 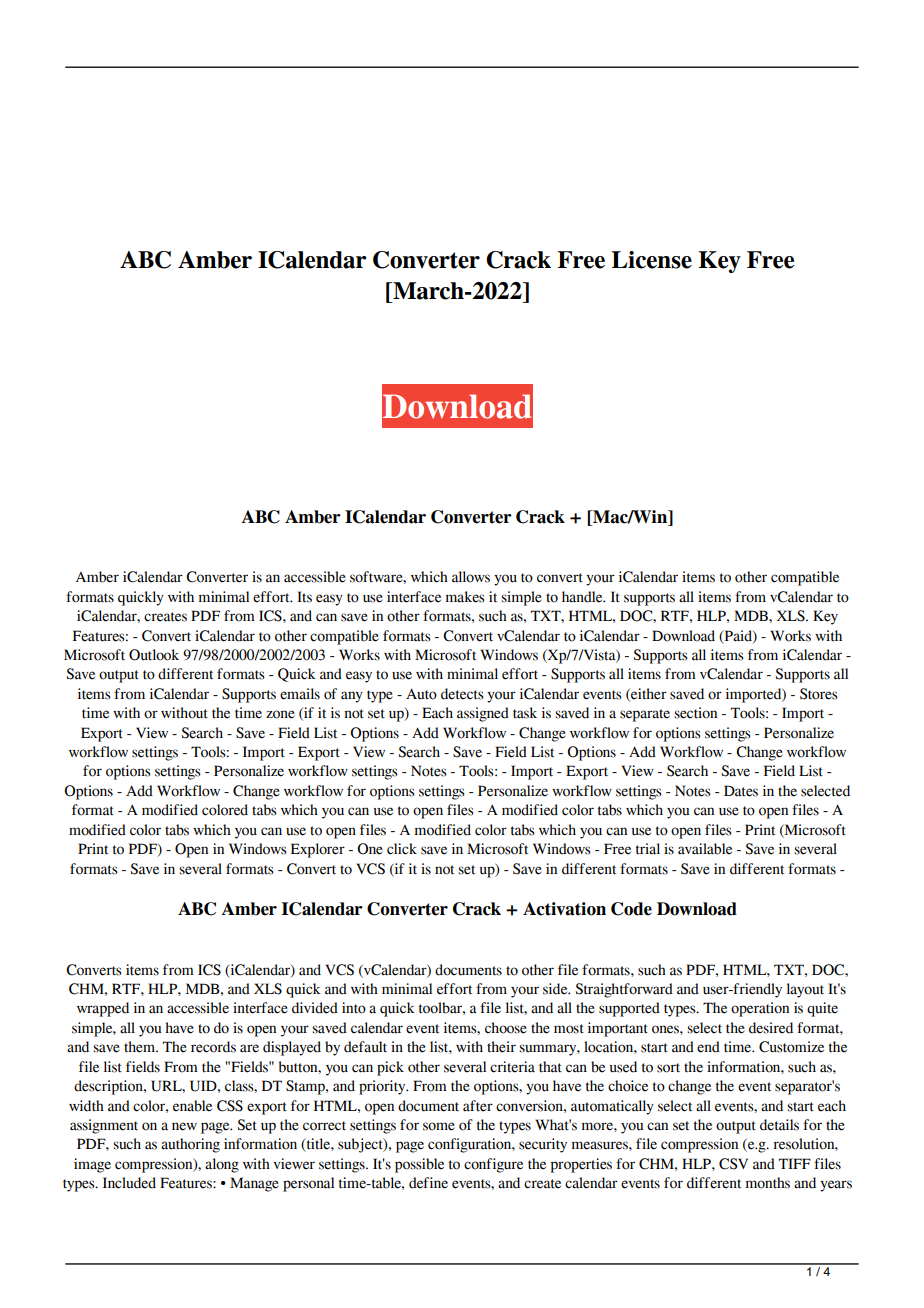 What do you see at coordinates (733, 1164) in the image?
I see `CSV` at bounding box center [733, 1164].
